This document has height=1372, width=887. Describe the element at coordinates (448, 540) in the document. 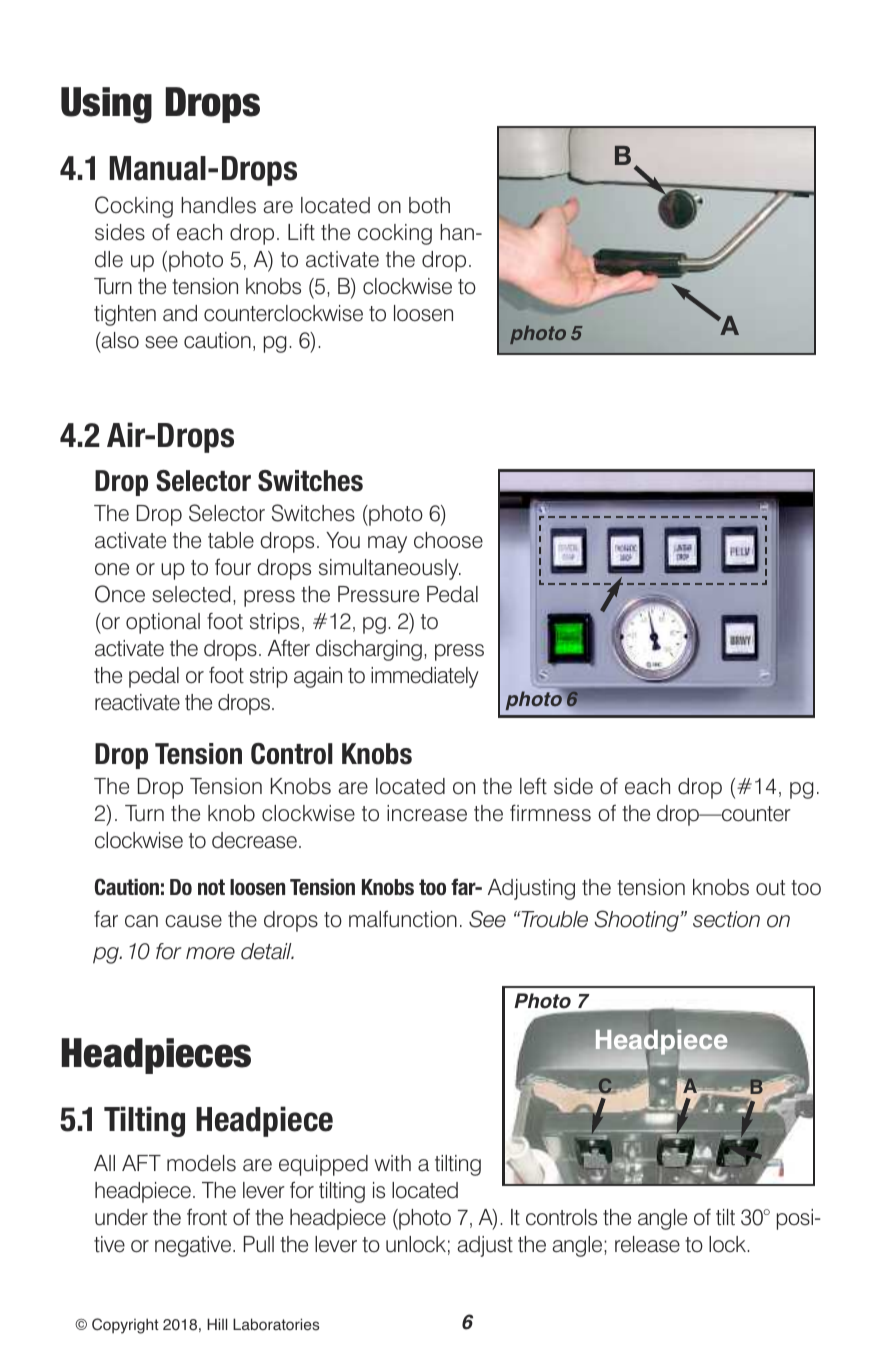

I see `choose` at that location.
